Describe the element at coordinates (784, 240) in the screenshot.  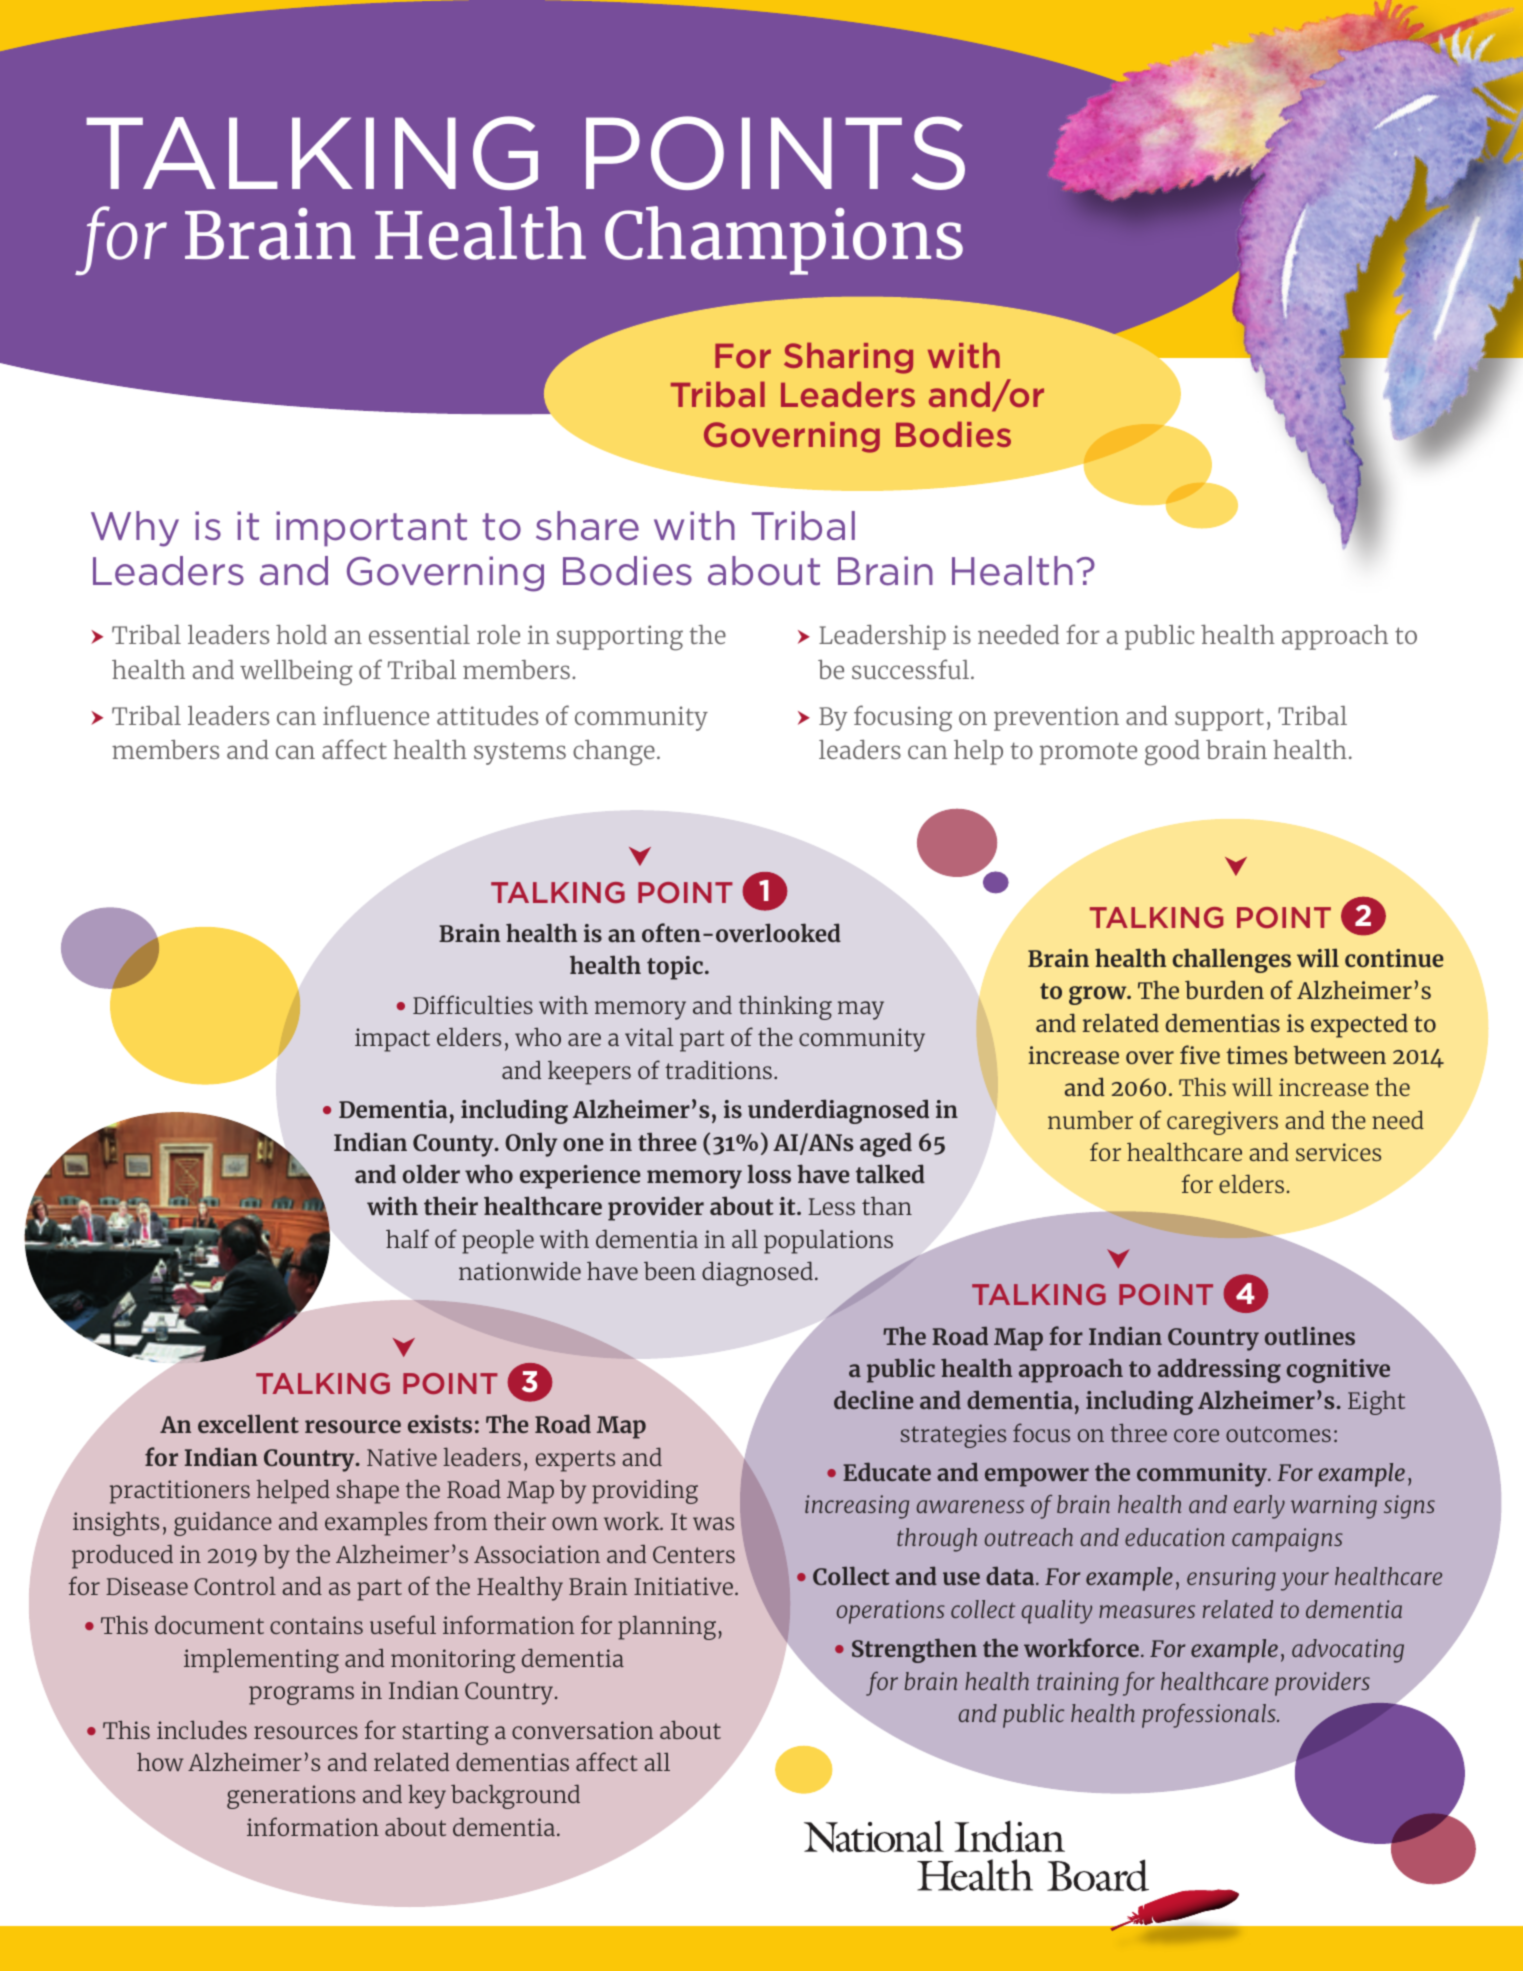
I see `Champions` at that location.
